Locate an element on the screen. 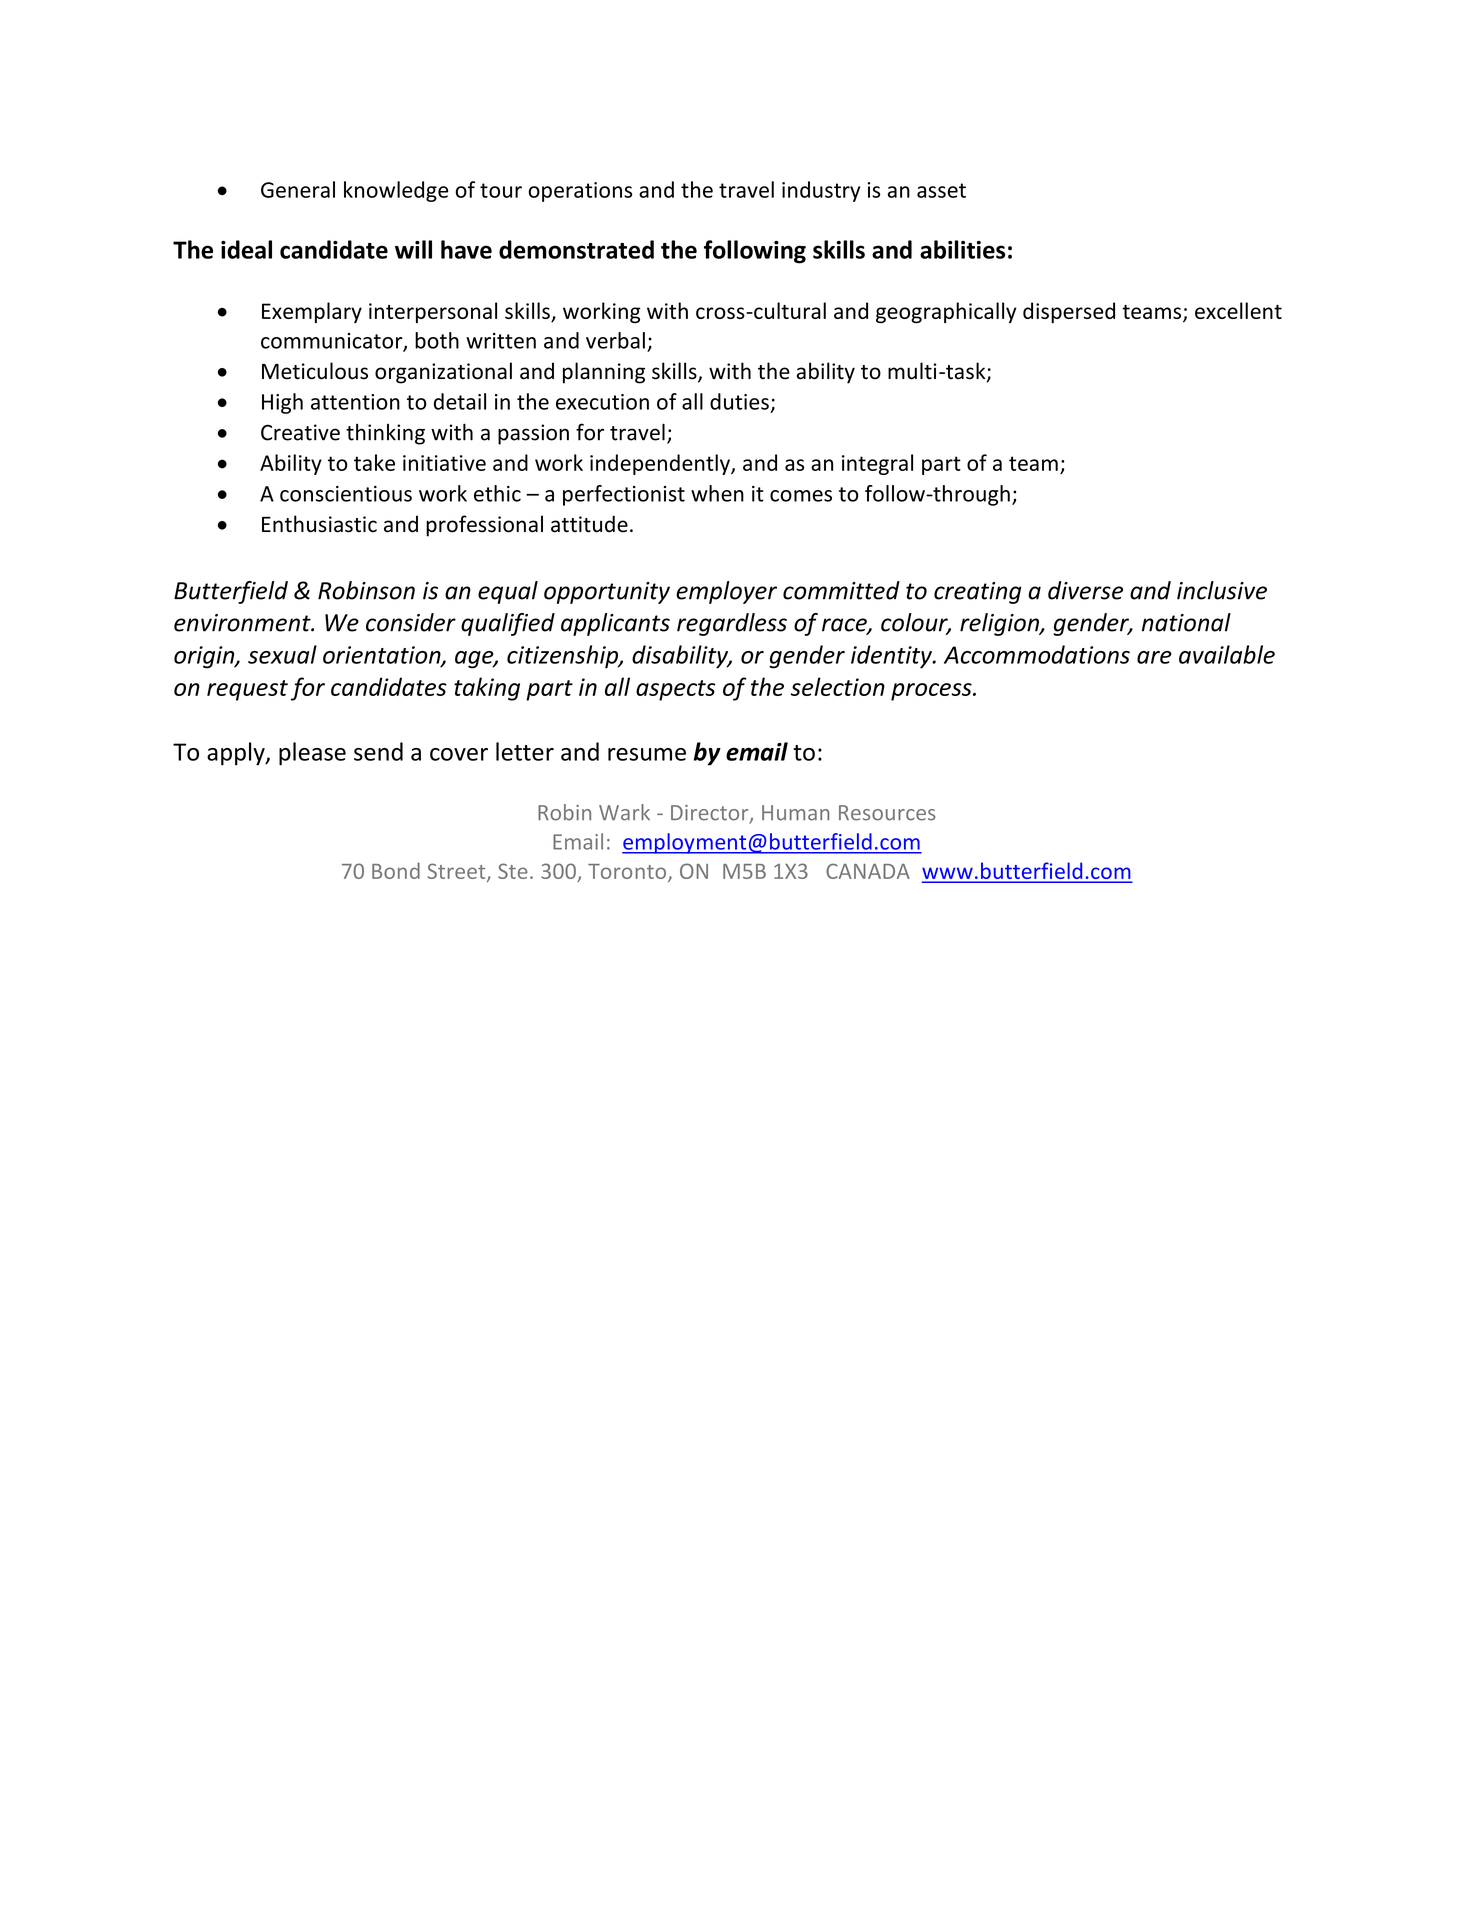 This screenshot has height=1906, width=1473. diverse is located at coordinates (1085, 590).
